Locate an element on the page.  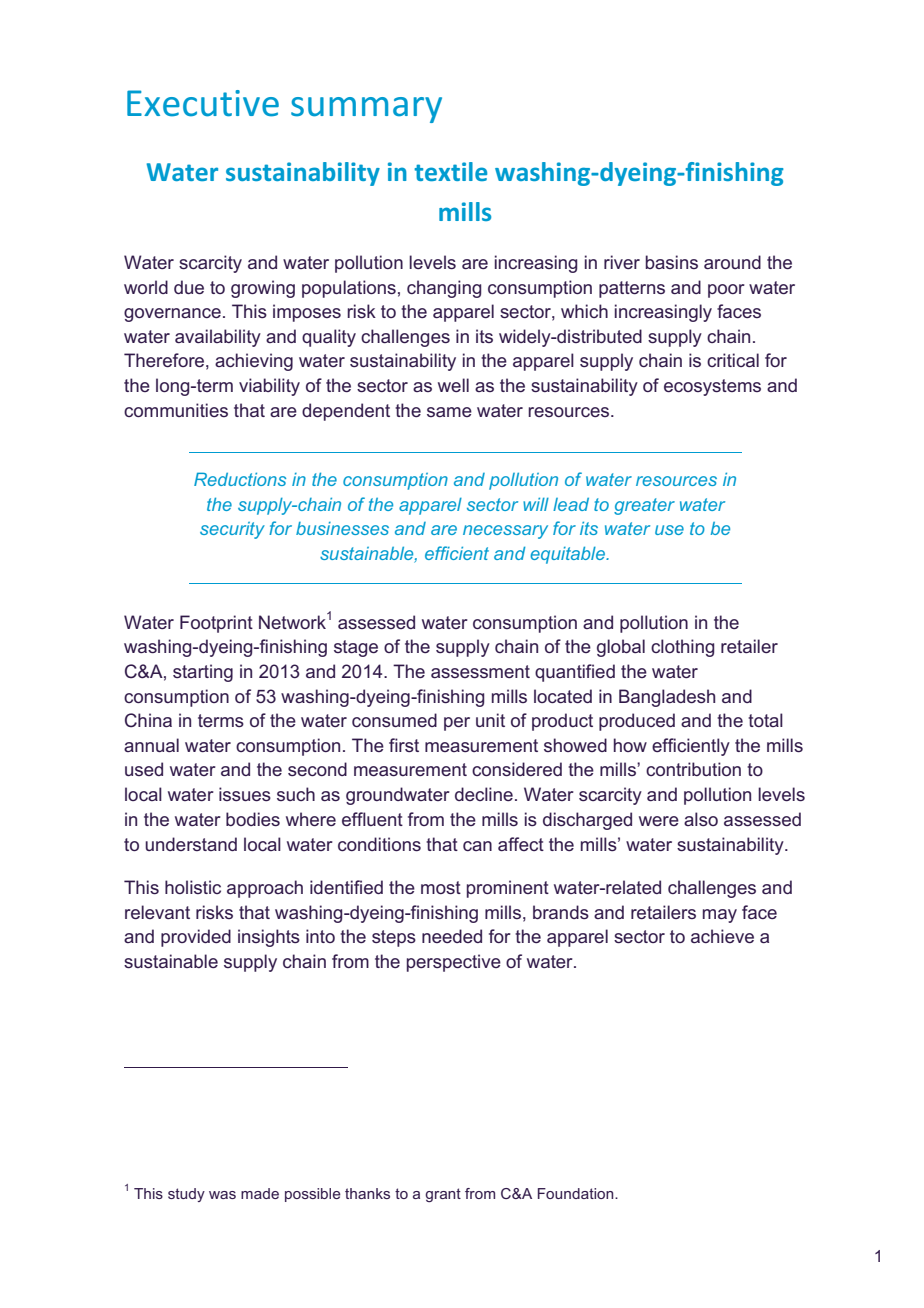
basins is located at coordinates (672, 262).
